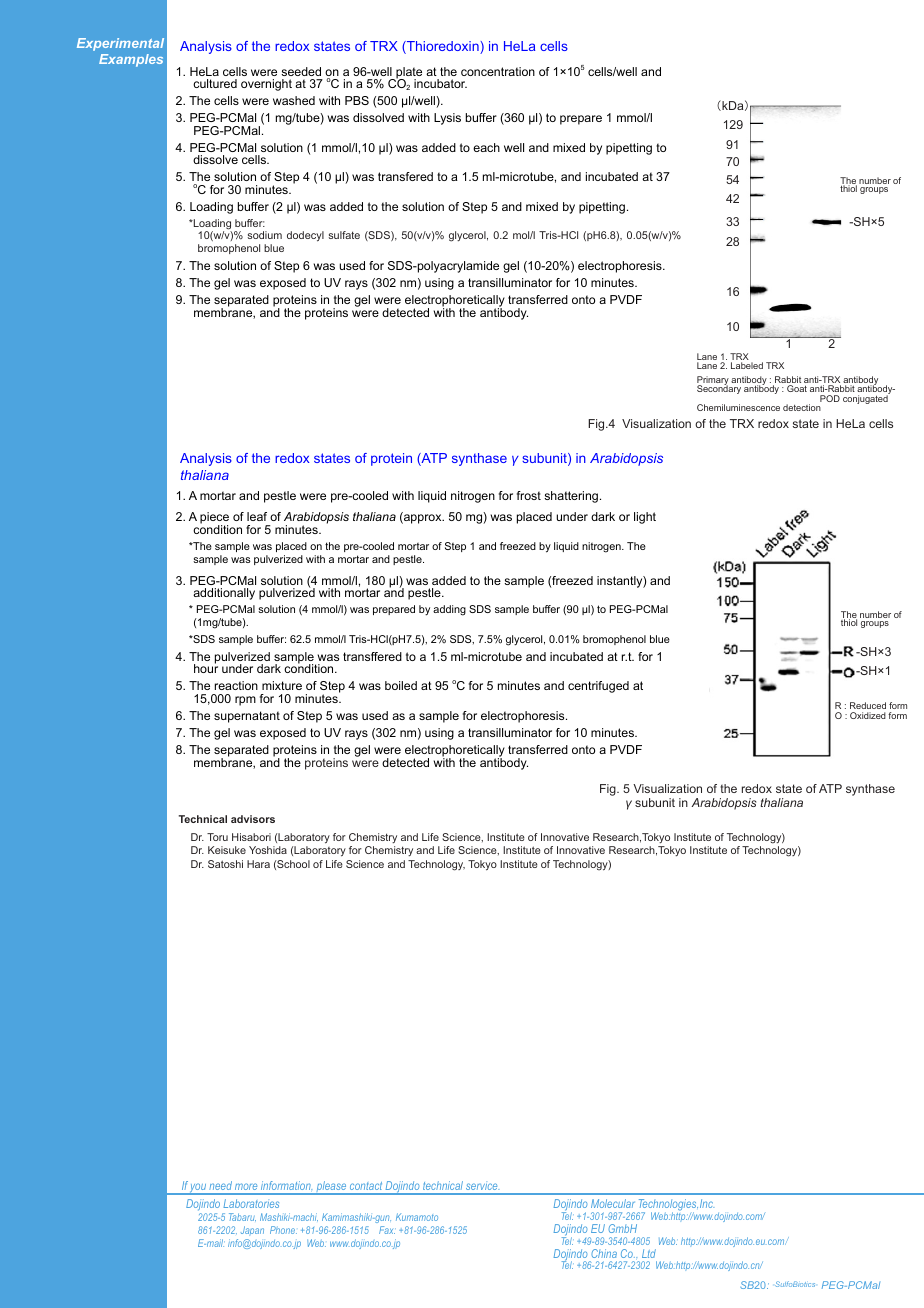 The height and width of the page is (1308, 924). Describe the element at coordinates (486, 147) in the page. I see `each` at that location.
